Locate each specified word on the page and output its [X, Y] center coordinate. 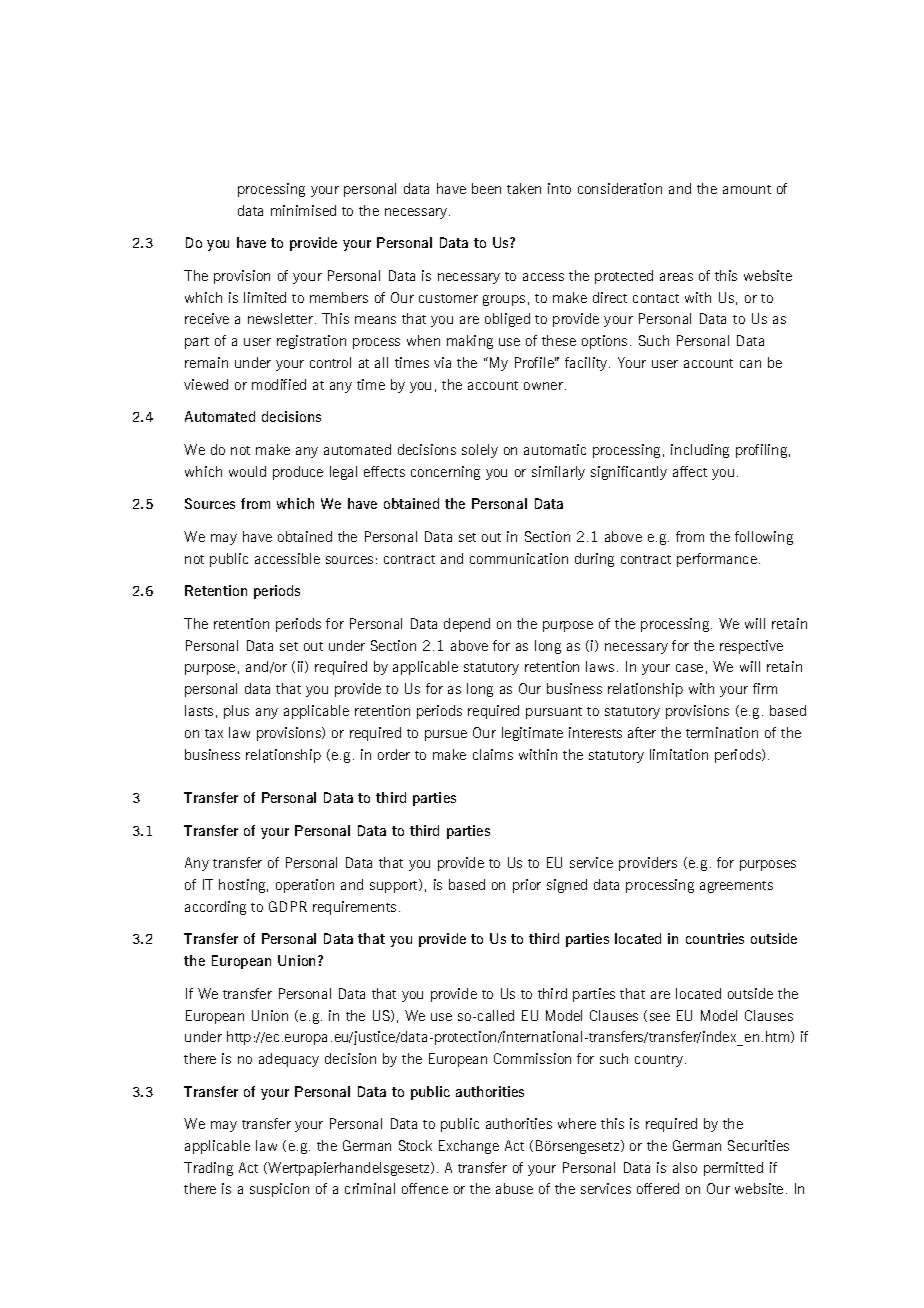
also [685, 1167]
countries [715, 938]
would [247, 471]
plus [236, 712]
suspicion [279, 1190]
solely [480, 451]
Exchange [469, 1147]
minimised [303, 210]
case [689, 668]
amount [747, 189]
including [700, 451]
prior [527, 886]
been [486, 188]
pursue [446, 735]
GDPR [288, 906]
